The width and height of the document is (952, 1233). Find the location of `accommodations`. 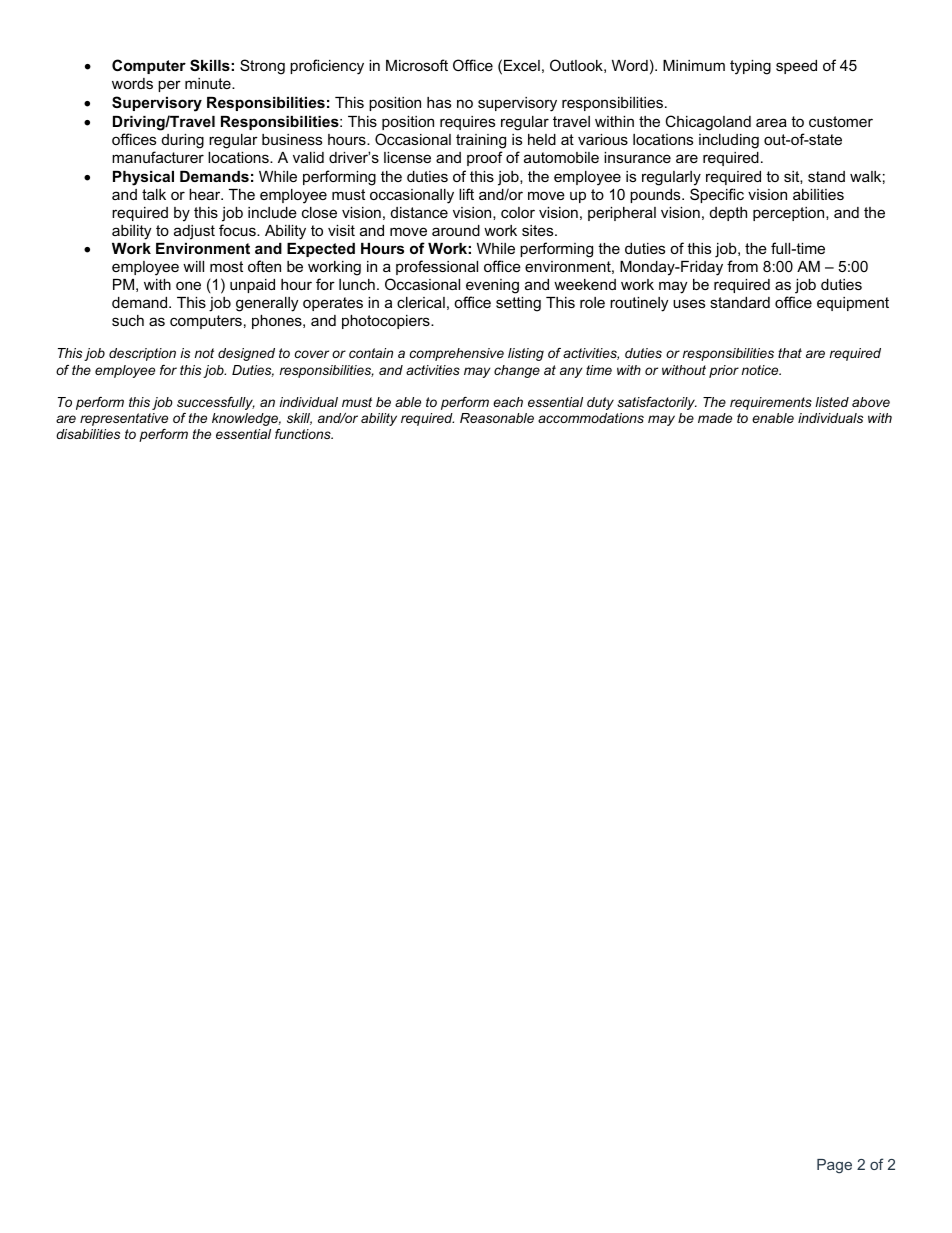

accommodations is located at coordinates (591, 418).
